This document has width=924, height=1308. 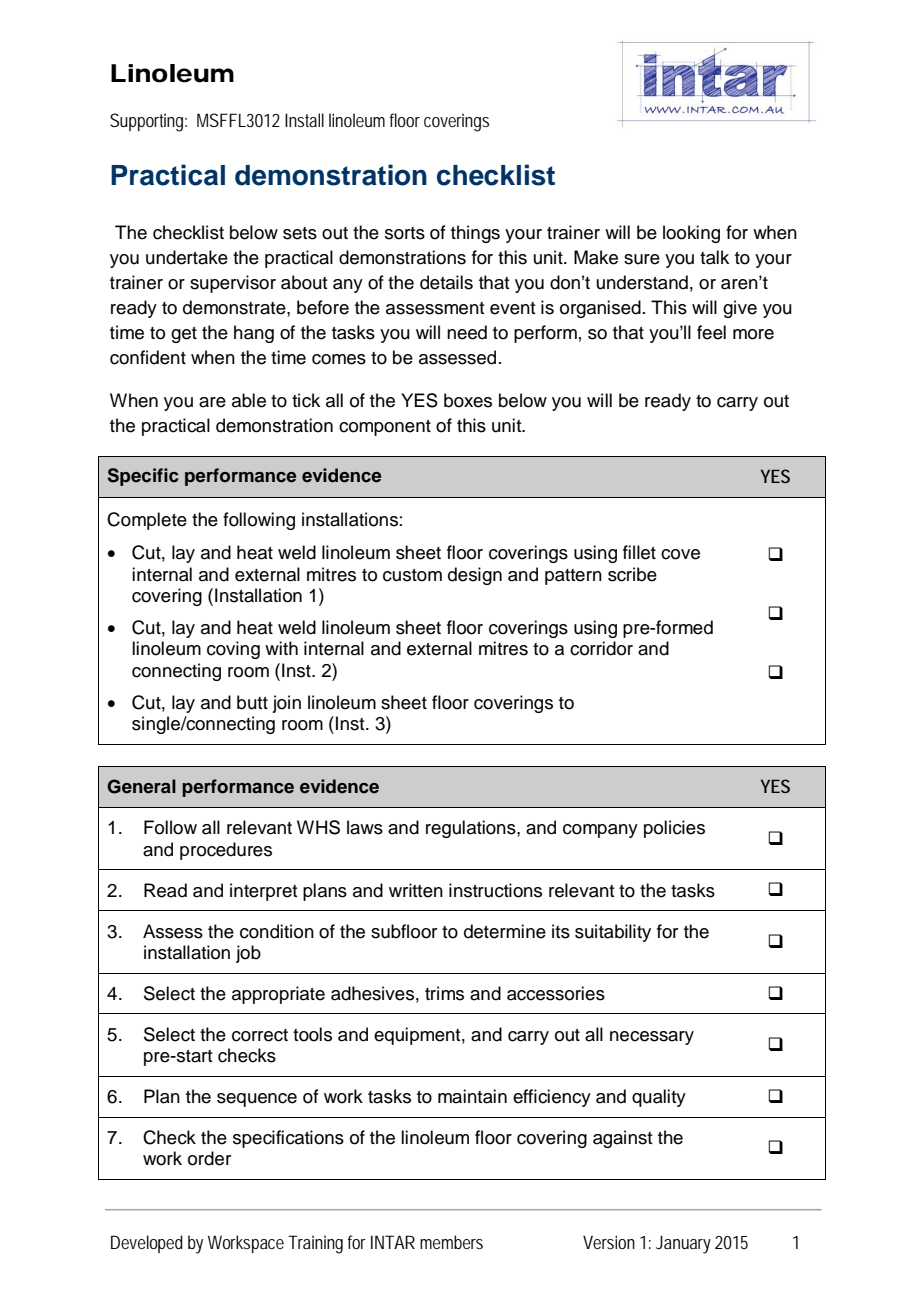 What do you see at coordinates (475, 234) in the document?
I see `things` at bounding box center [475, 234].
